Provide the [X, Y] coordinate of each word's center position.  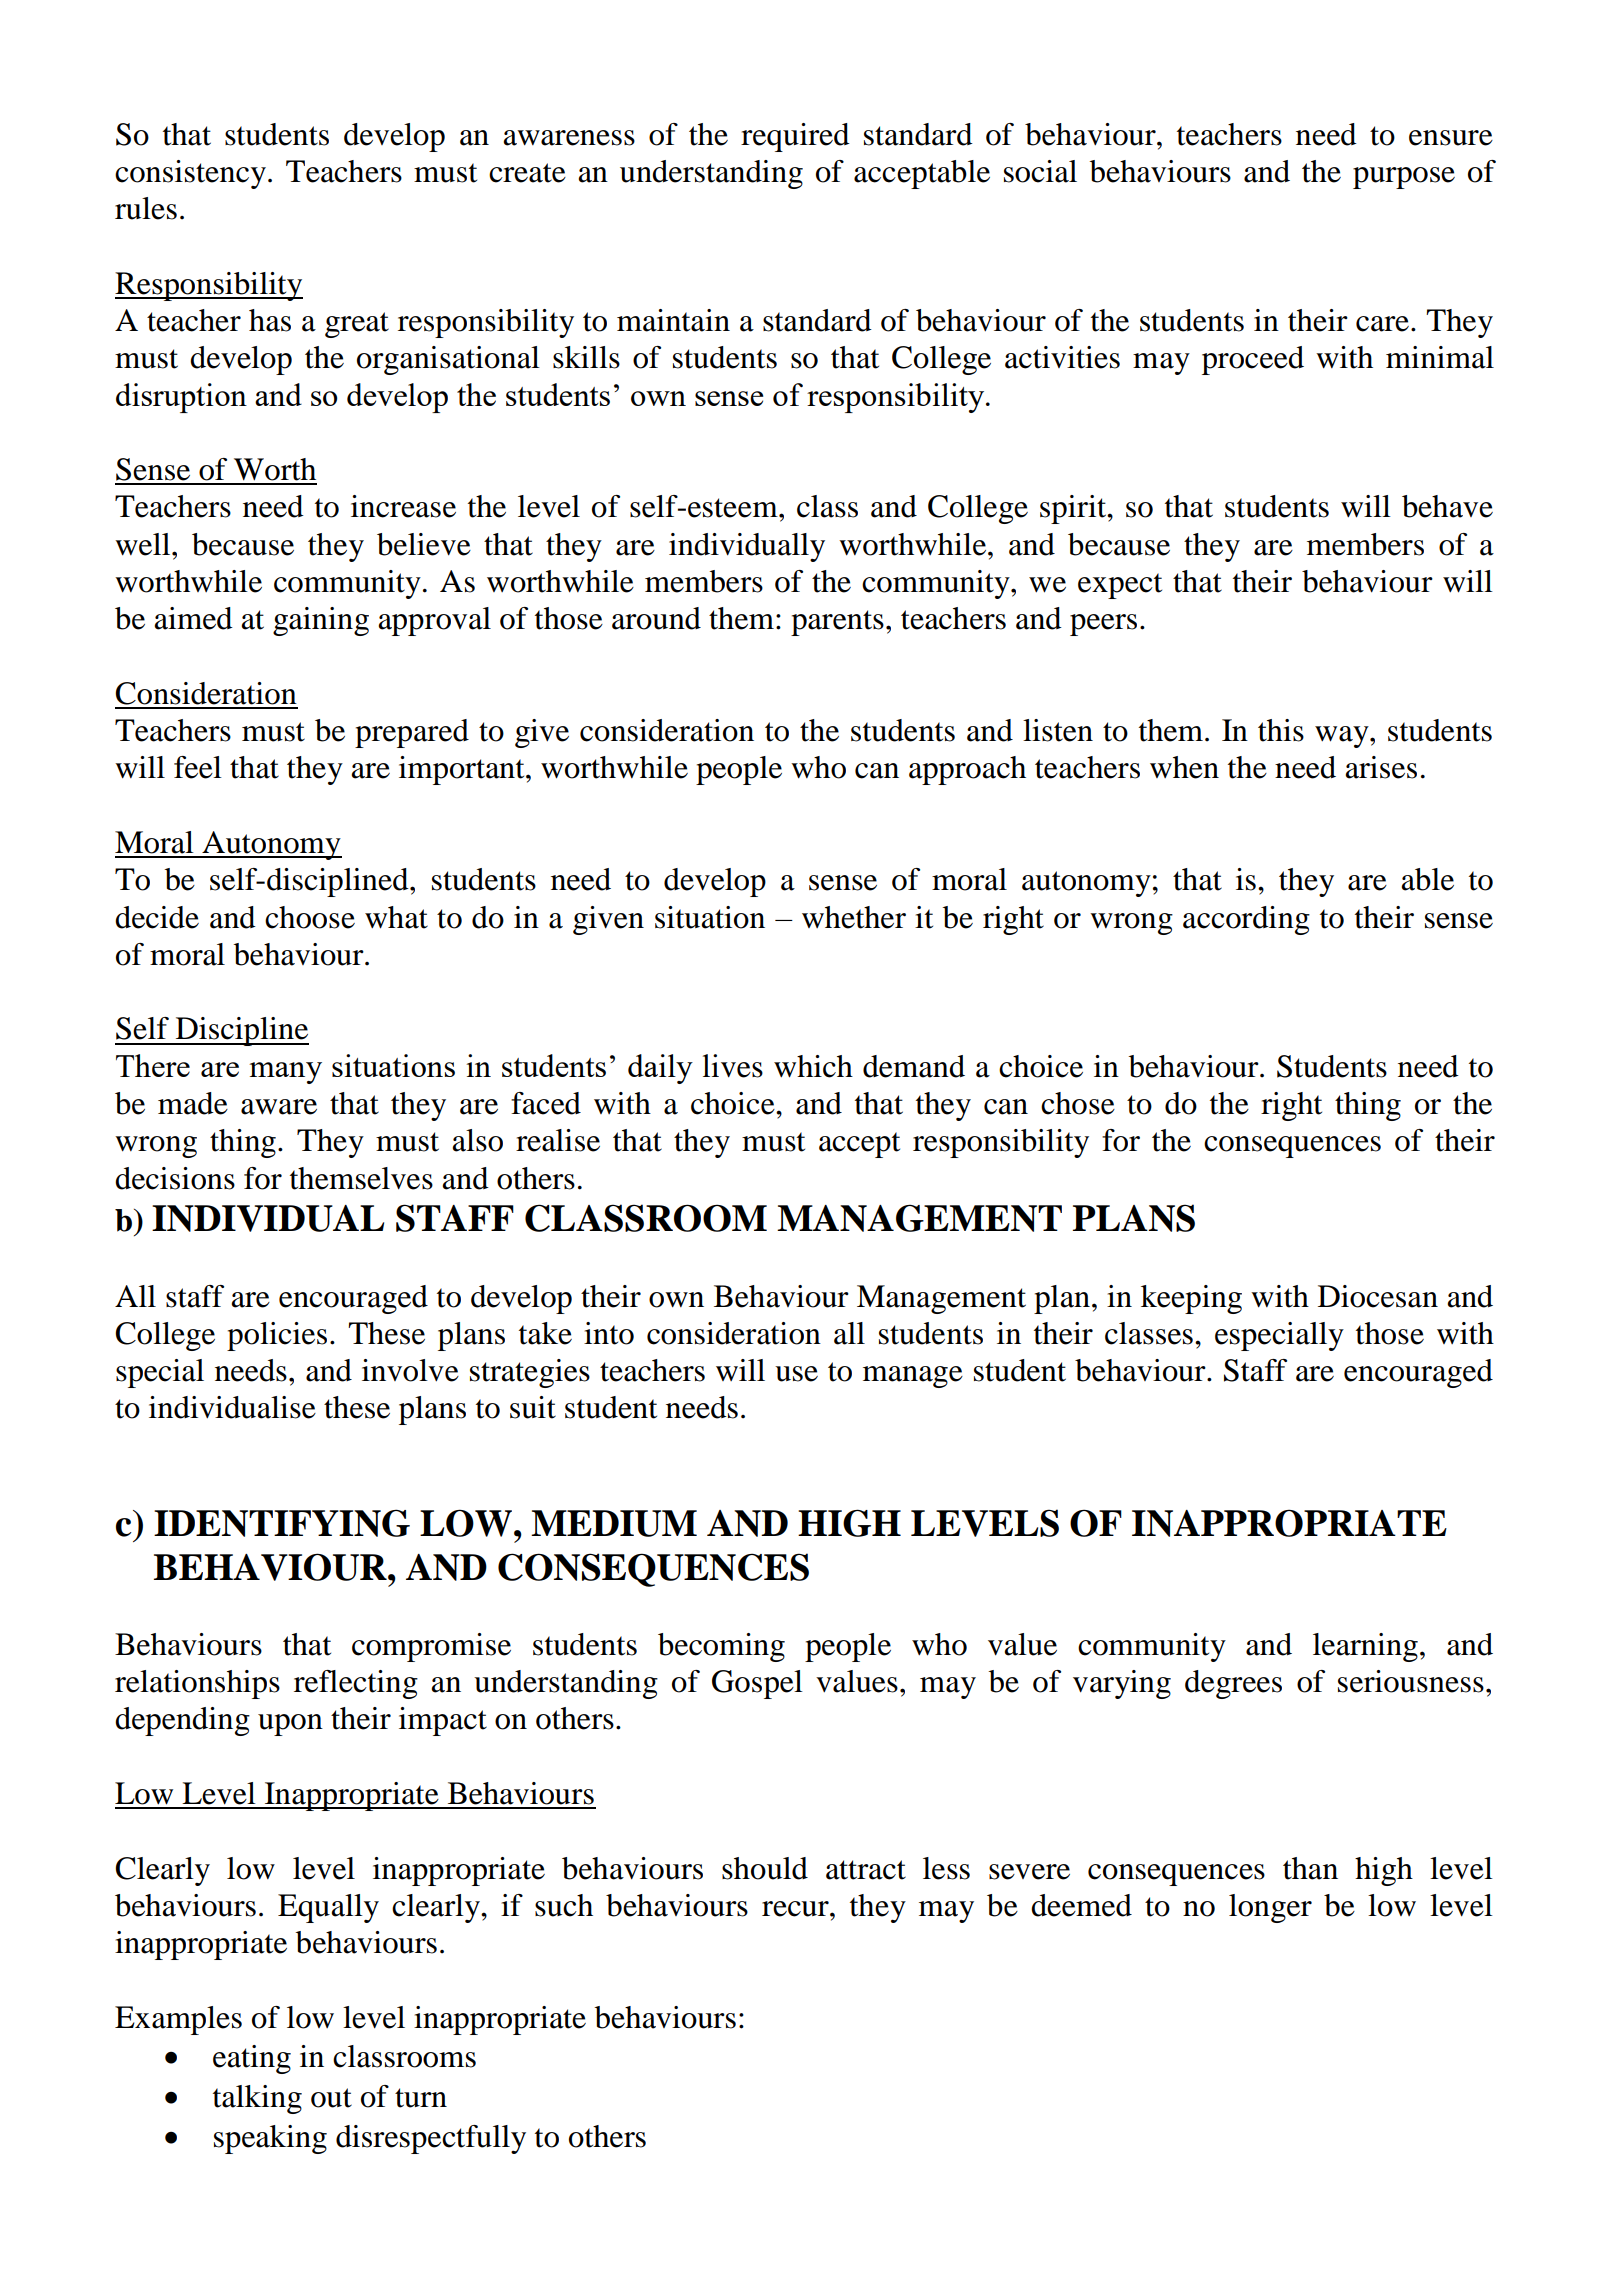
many [285, 1073]
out [331, 2098]
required [795, 137]
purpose [1404, 178]
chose [1078, 1103]
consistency [192, 174]
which [813, 1066]
